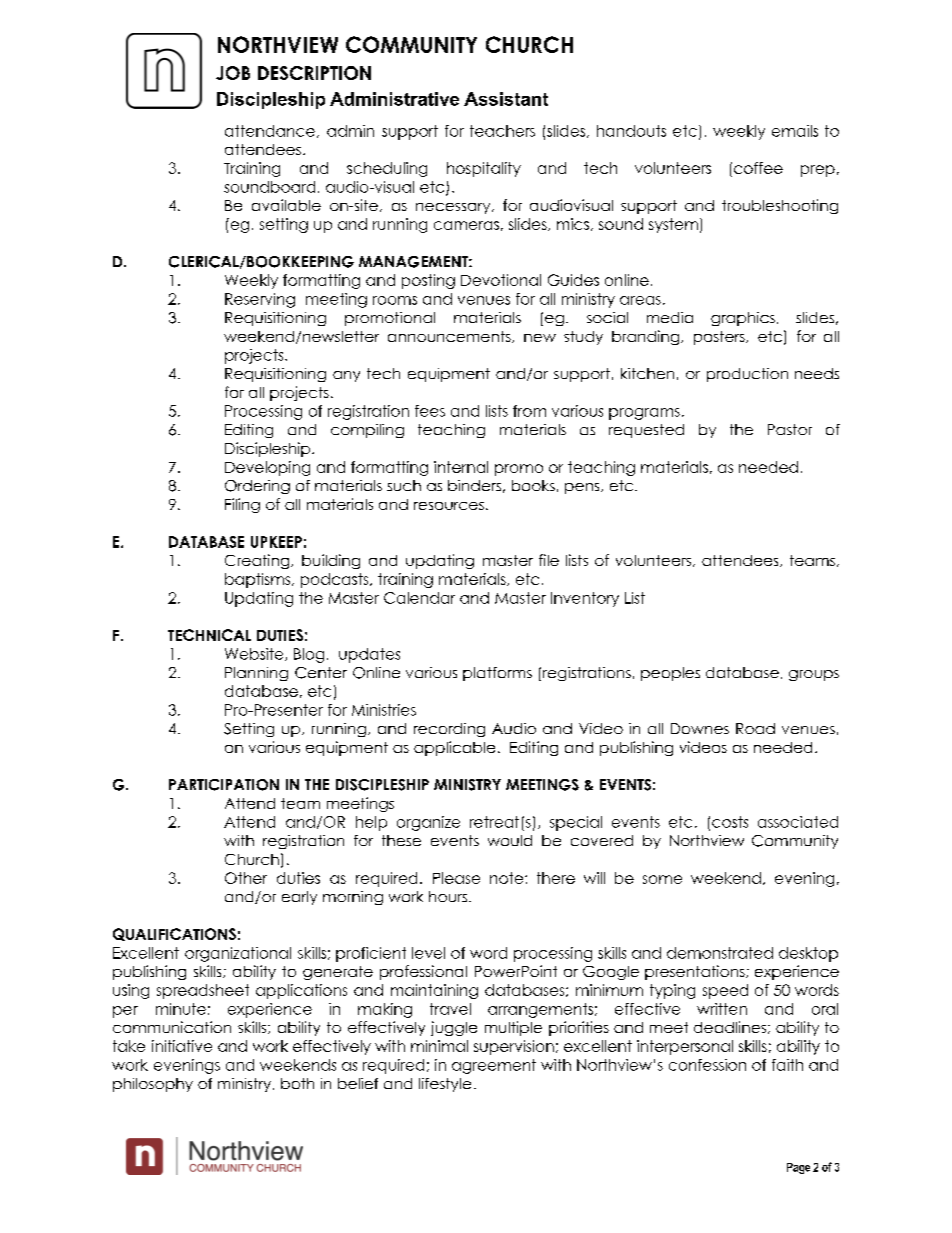 This document has width=952, height=1233. What do you see at coordinates (506, 99) in the document?
I see `Assistant` at bounding box center [506, 99].
